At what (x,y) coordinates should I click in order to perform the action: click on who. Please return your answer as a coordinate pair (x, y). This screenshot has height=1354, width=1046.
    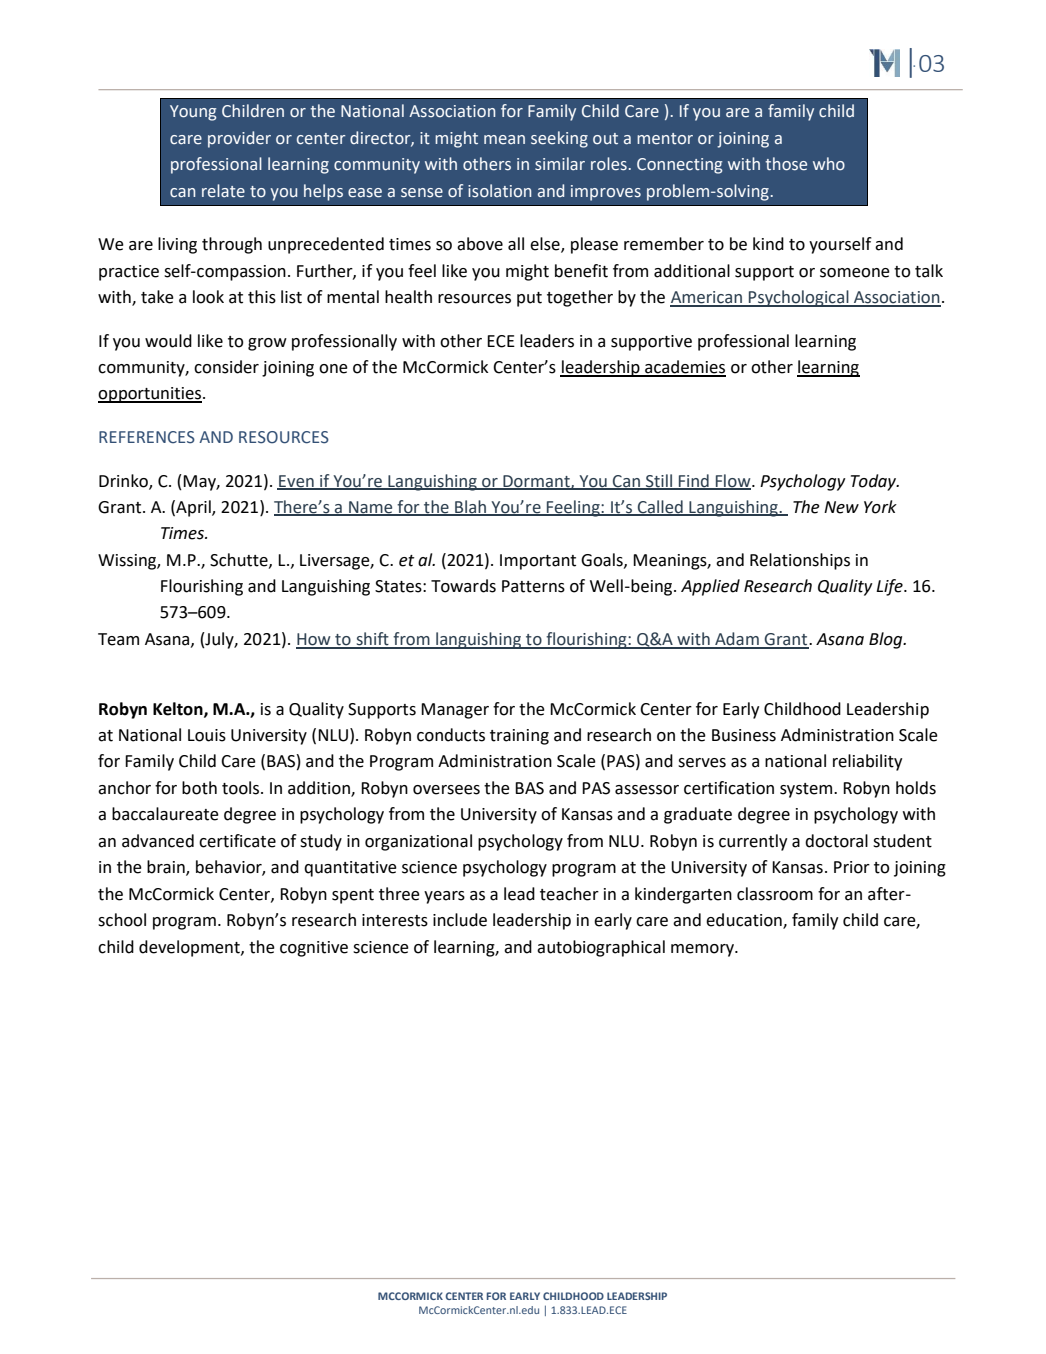
    Looking at the image, I should click on (829, 164).
